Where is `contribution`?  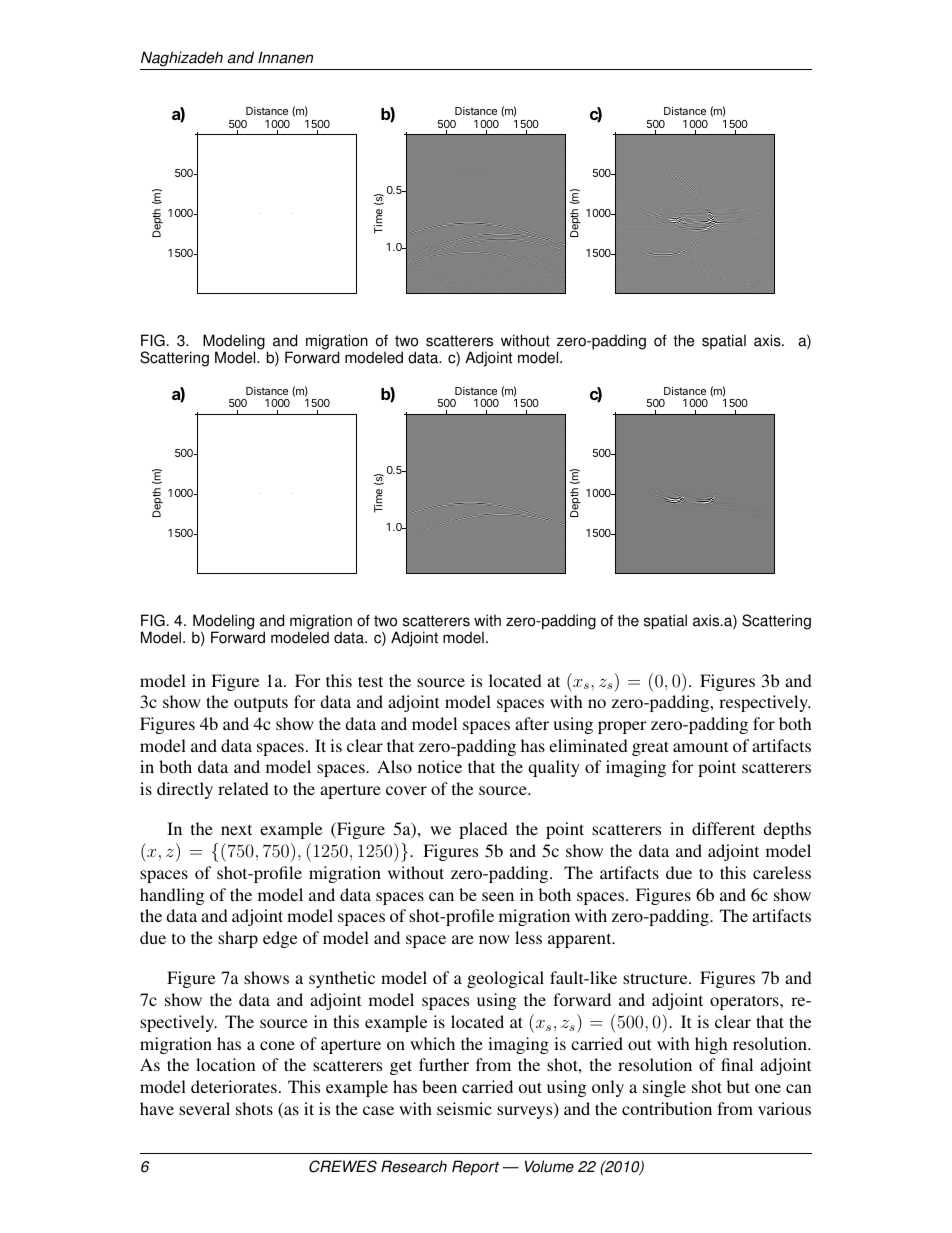 contribution is located at coordinates (667, 1108).
